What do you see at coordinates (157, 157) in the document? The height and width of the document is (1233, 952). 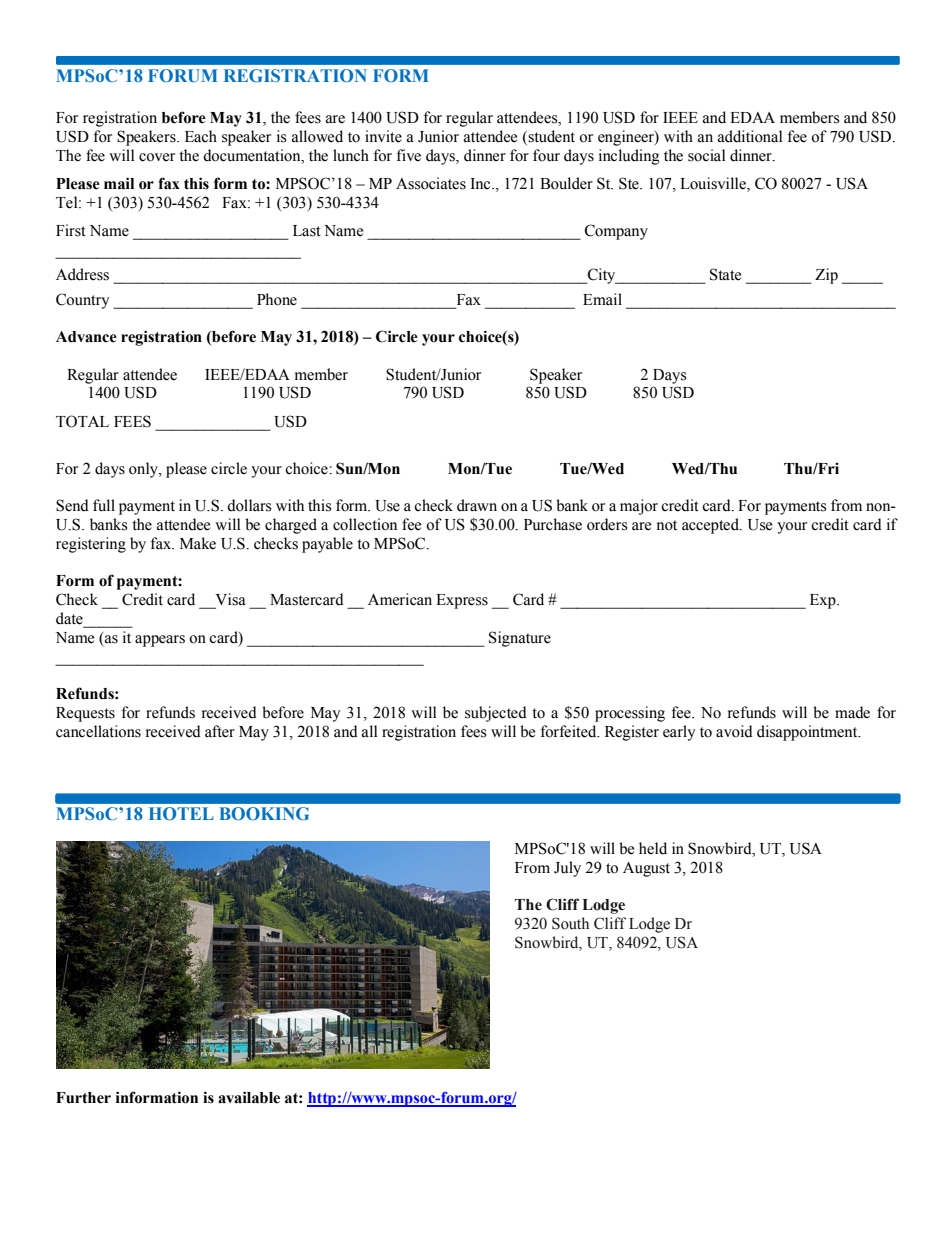 I see `cover` at bounding box center [157, 157].
